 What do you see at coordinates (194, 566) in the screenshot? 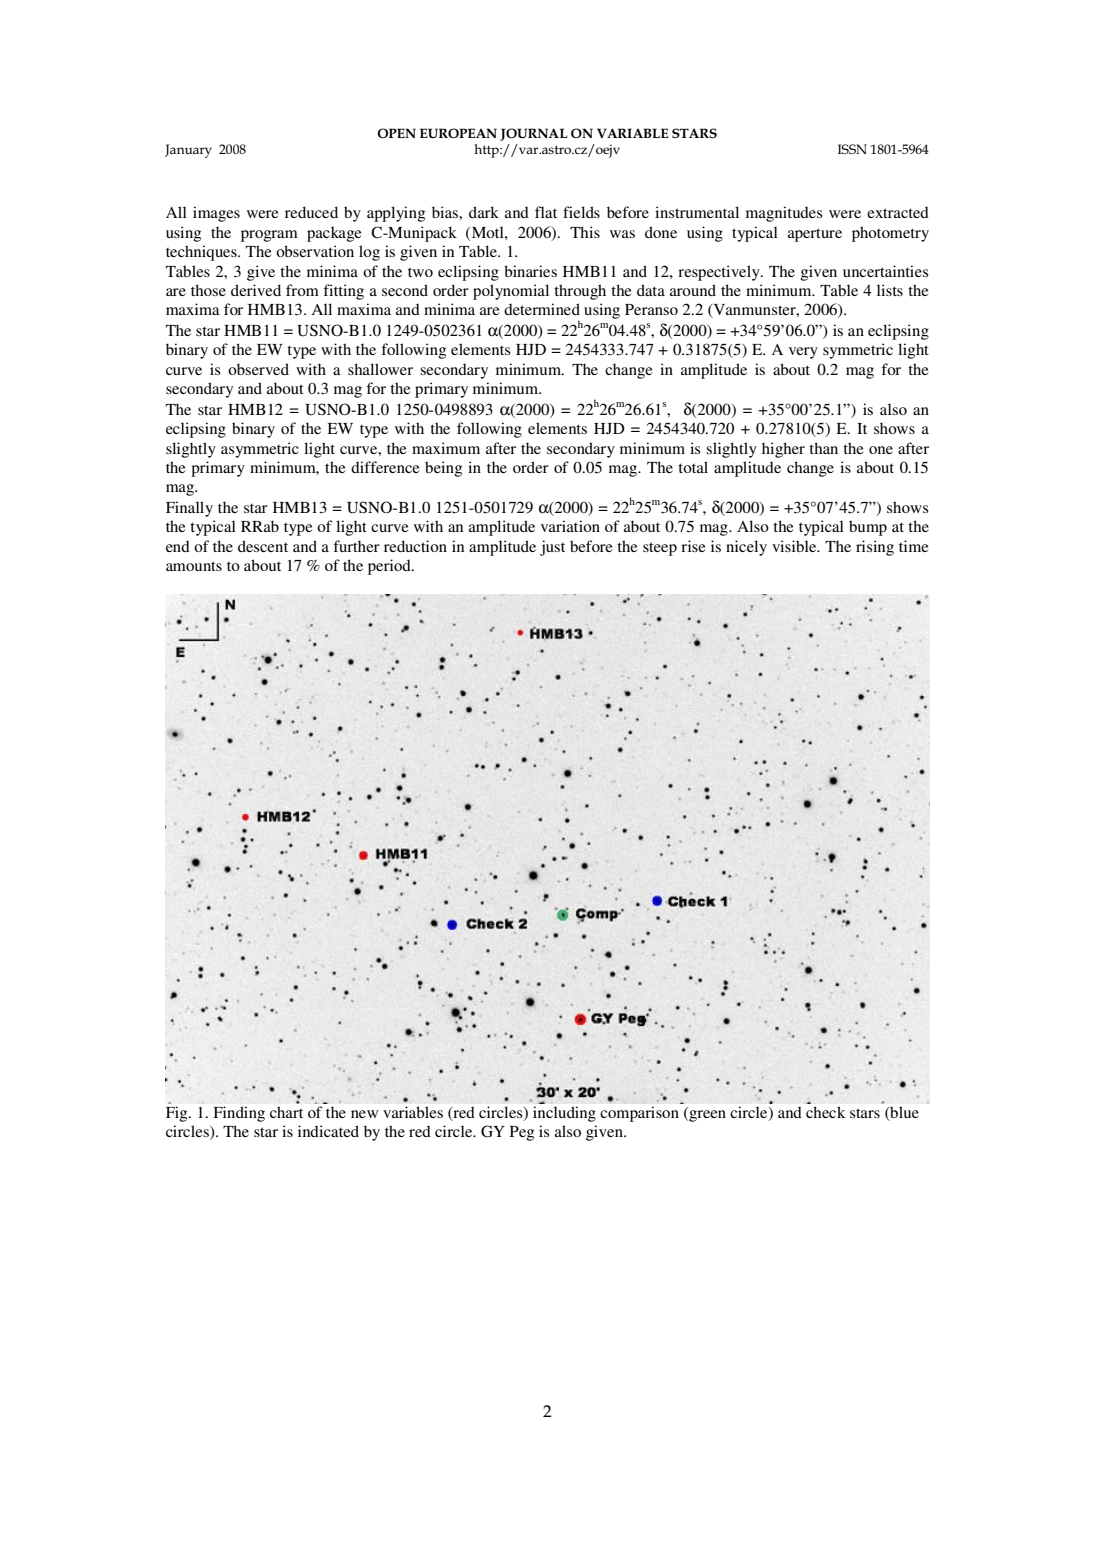
I see `amounts` at bounding box center [194, 566].
